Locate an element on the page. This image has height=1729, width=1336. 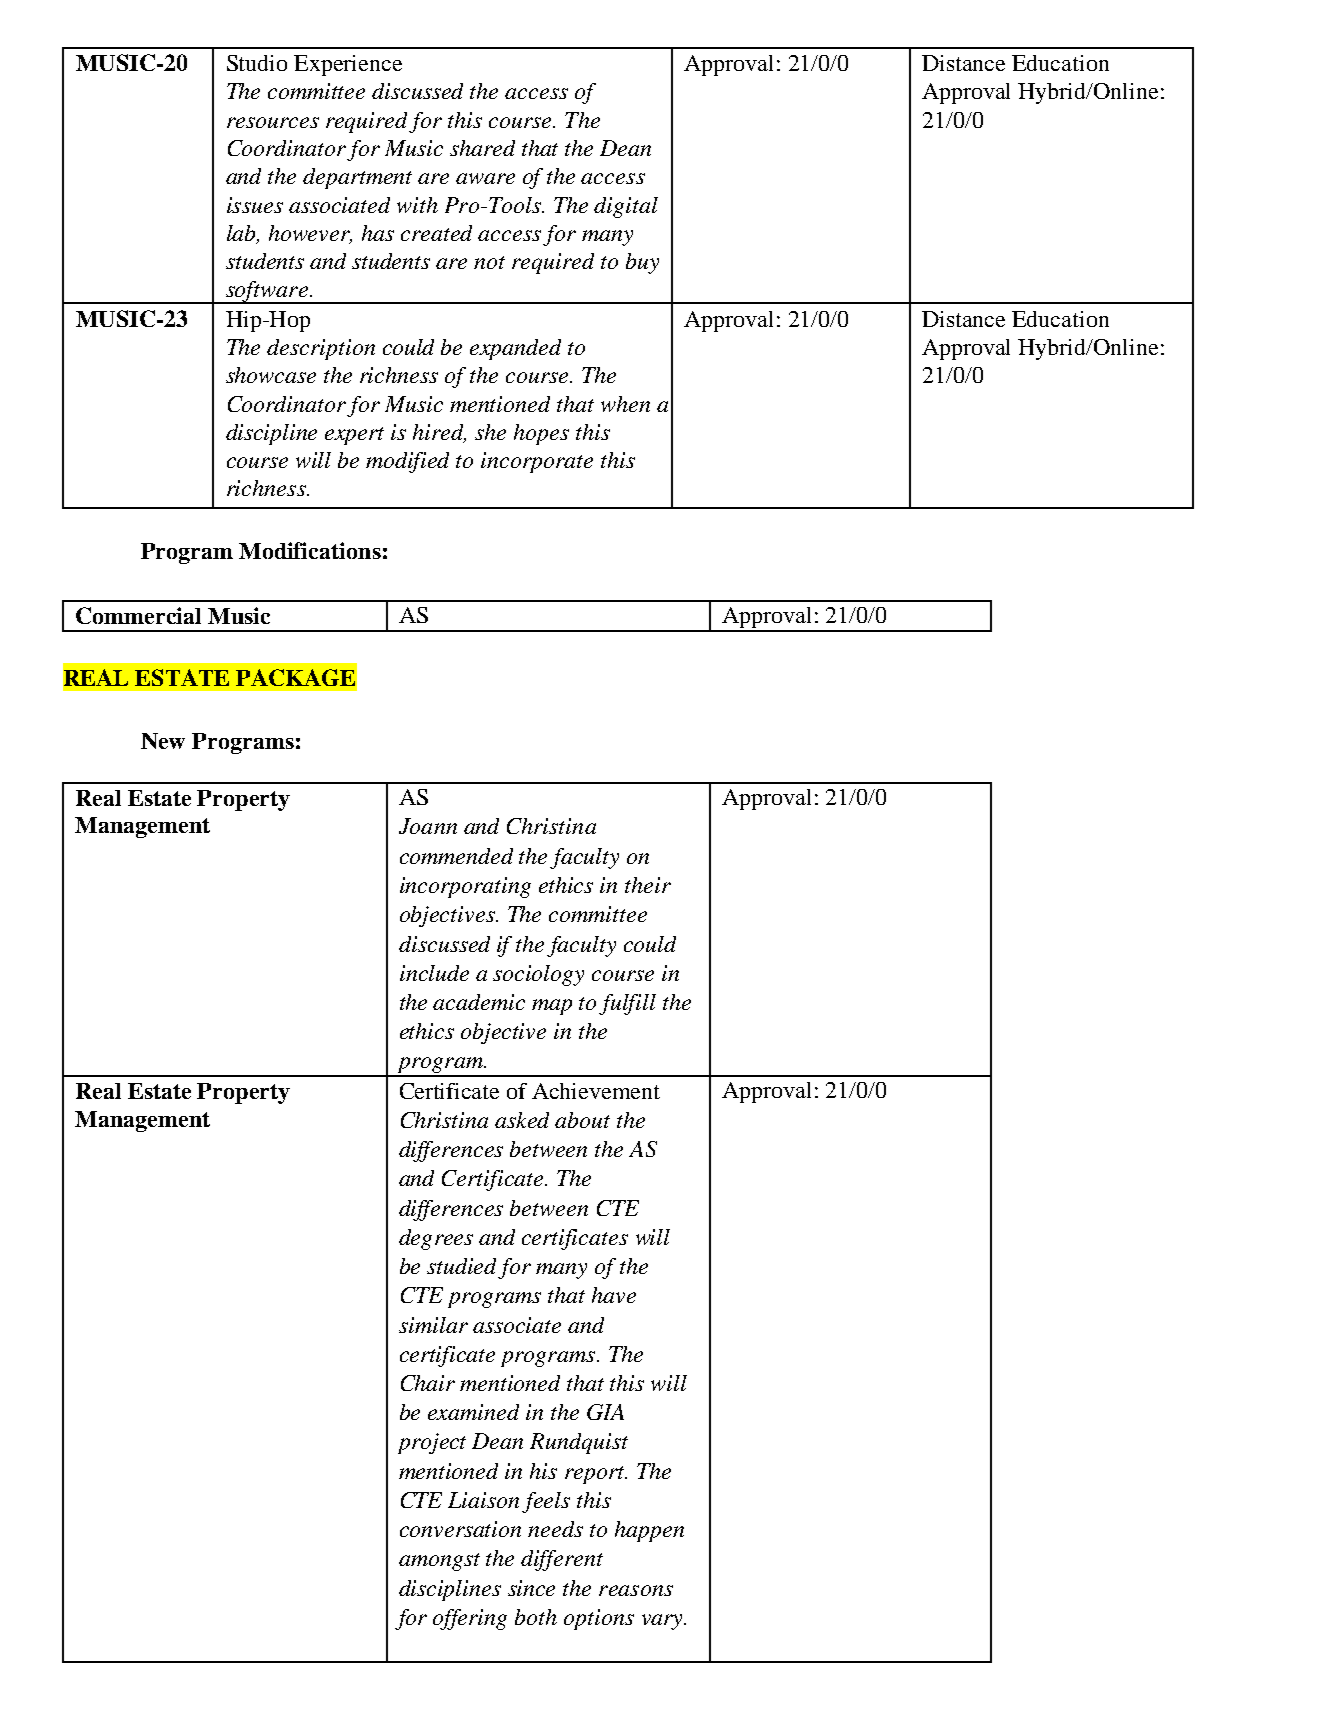
digital is located at coordinates (626, 207).
